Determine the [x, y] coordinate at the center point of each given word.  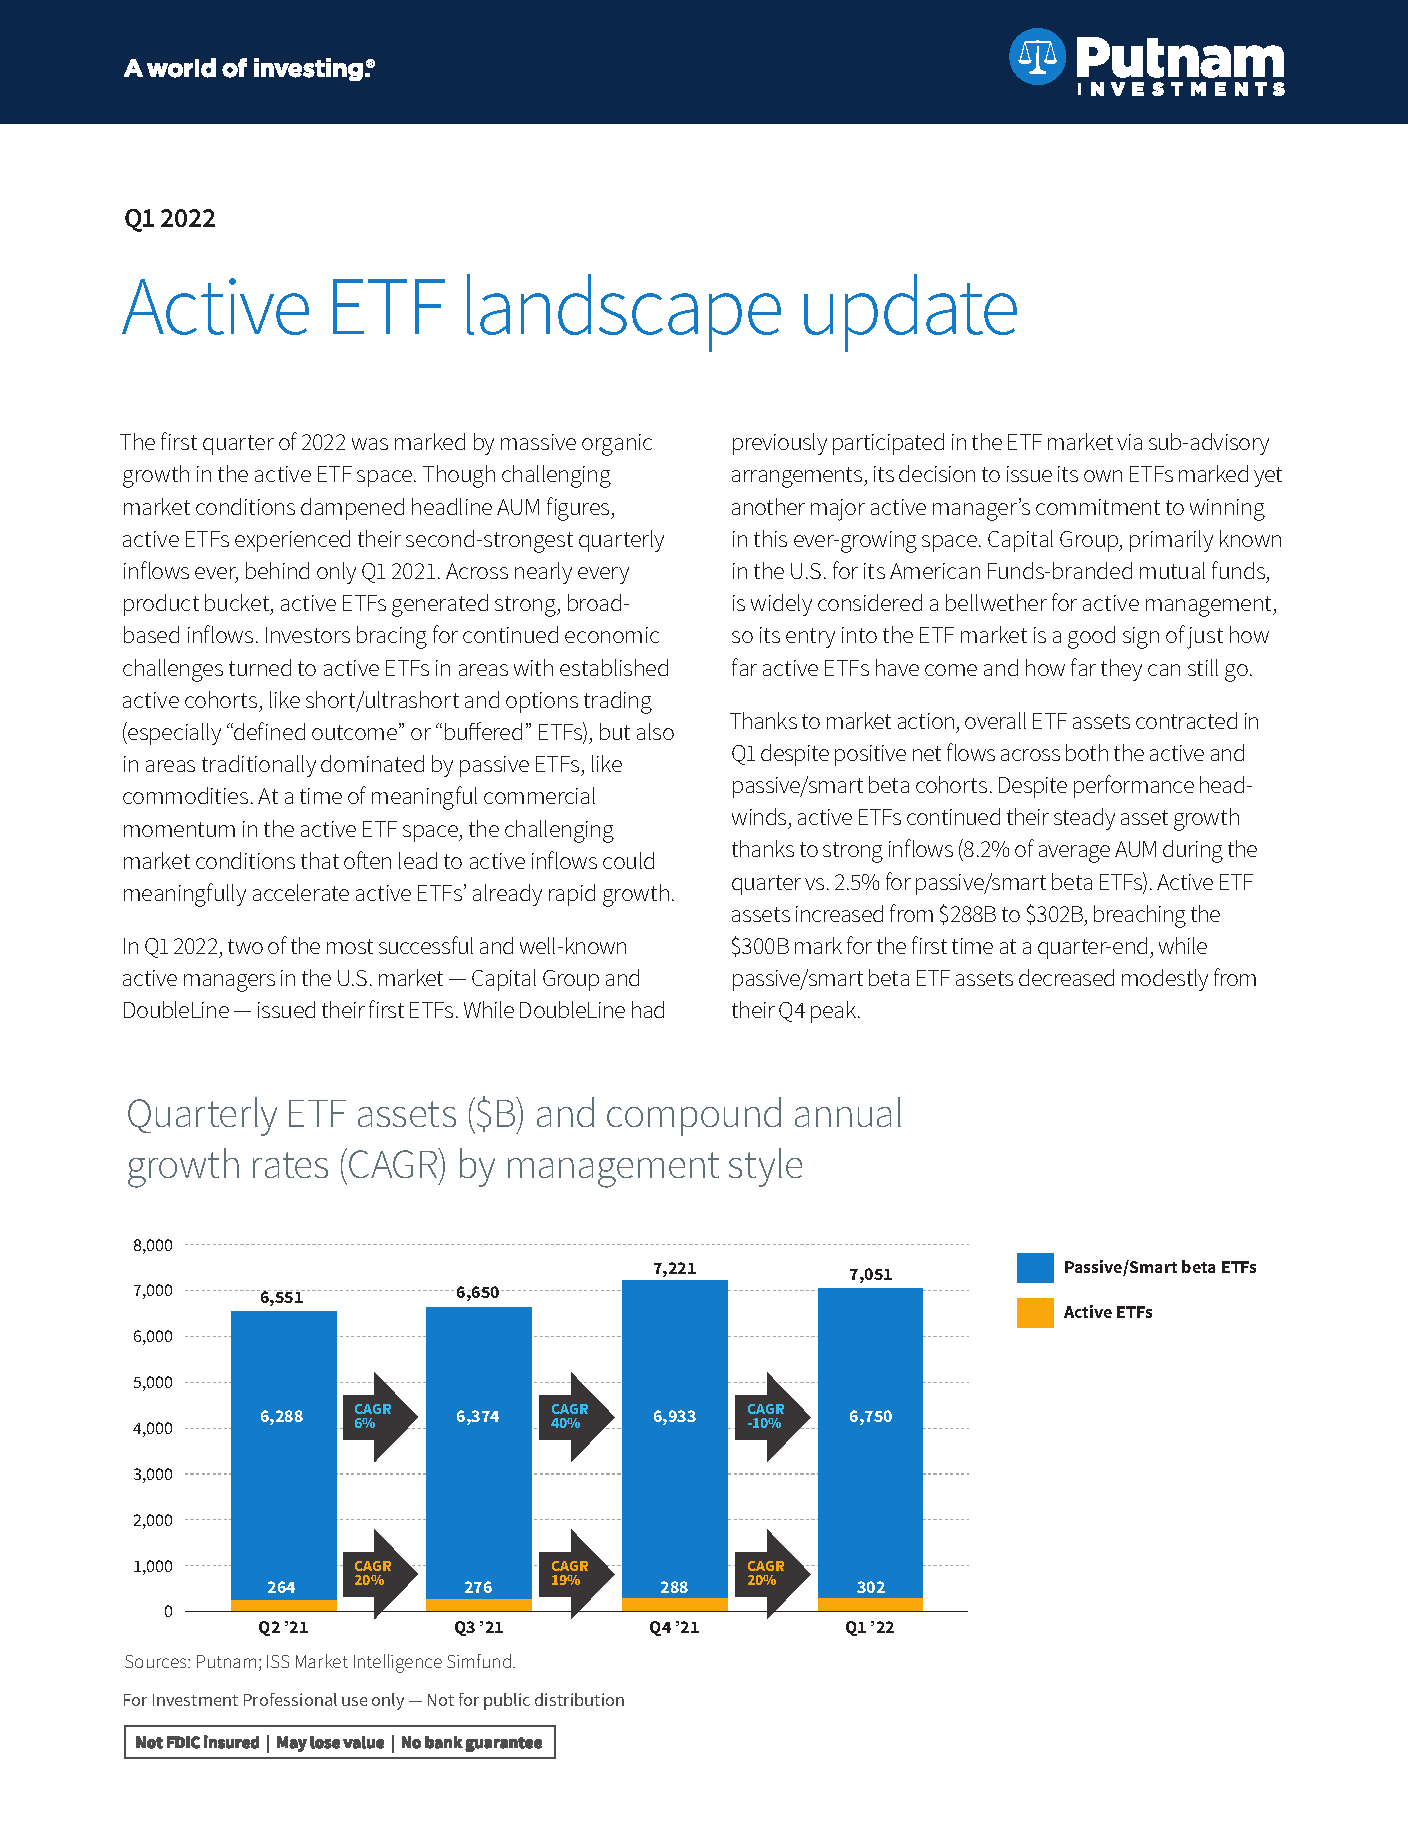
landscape [624, 313]
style [765, 1167]
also [655, 731]
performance [1134, 786]
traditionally [259, 766]
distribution [579, 1699]
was [370, 444]
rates [290, 1165]
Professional [290, 1699]
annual [848, 1112]
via [1129, 442]
